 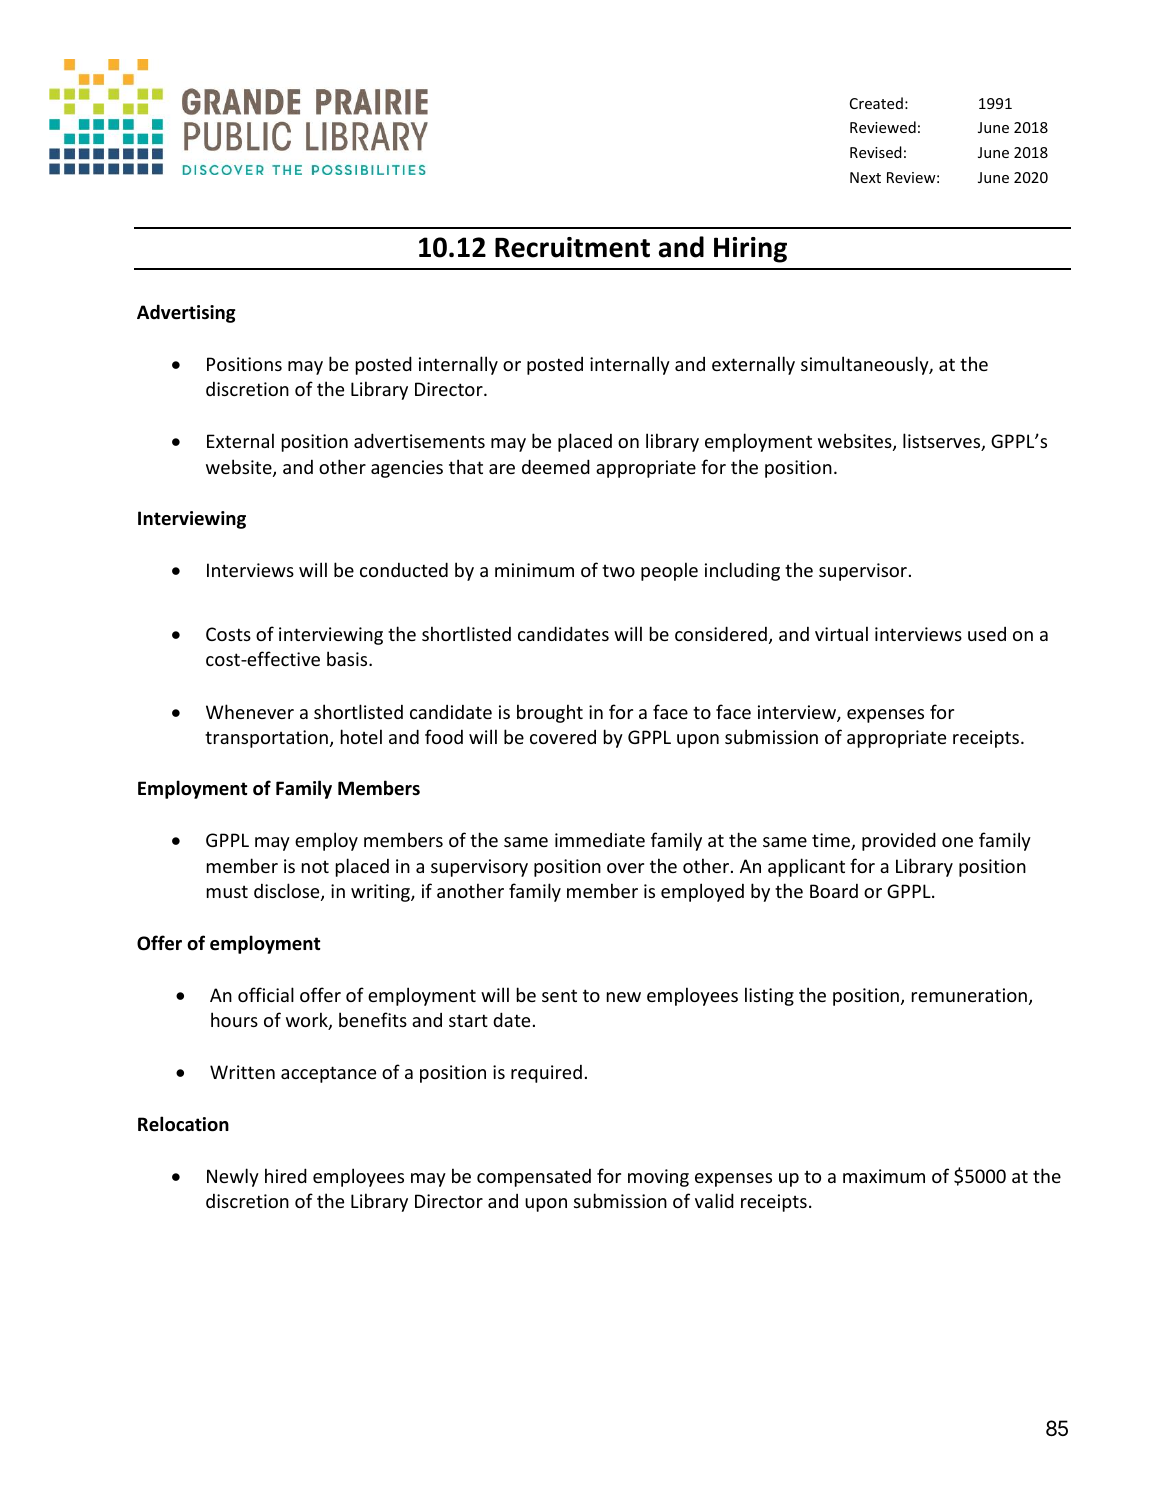 What do you see at coordinates (550, 713) in the screenshot?
I see `brought` at bounding box center [550, 713].
